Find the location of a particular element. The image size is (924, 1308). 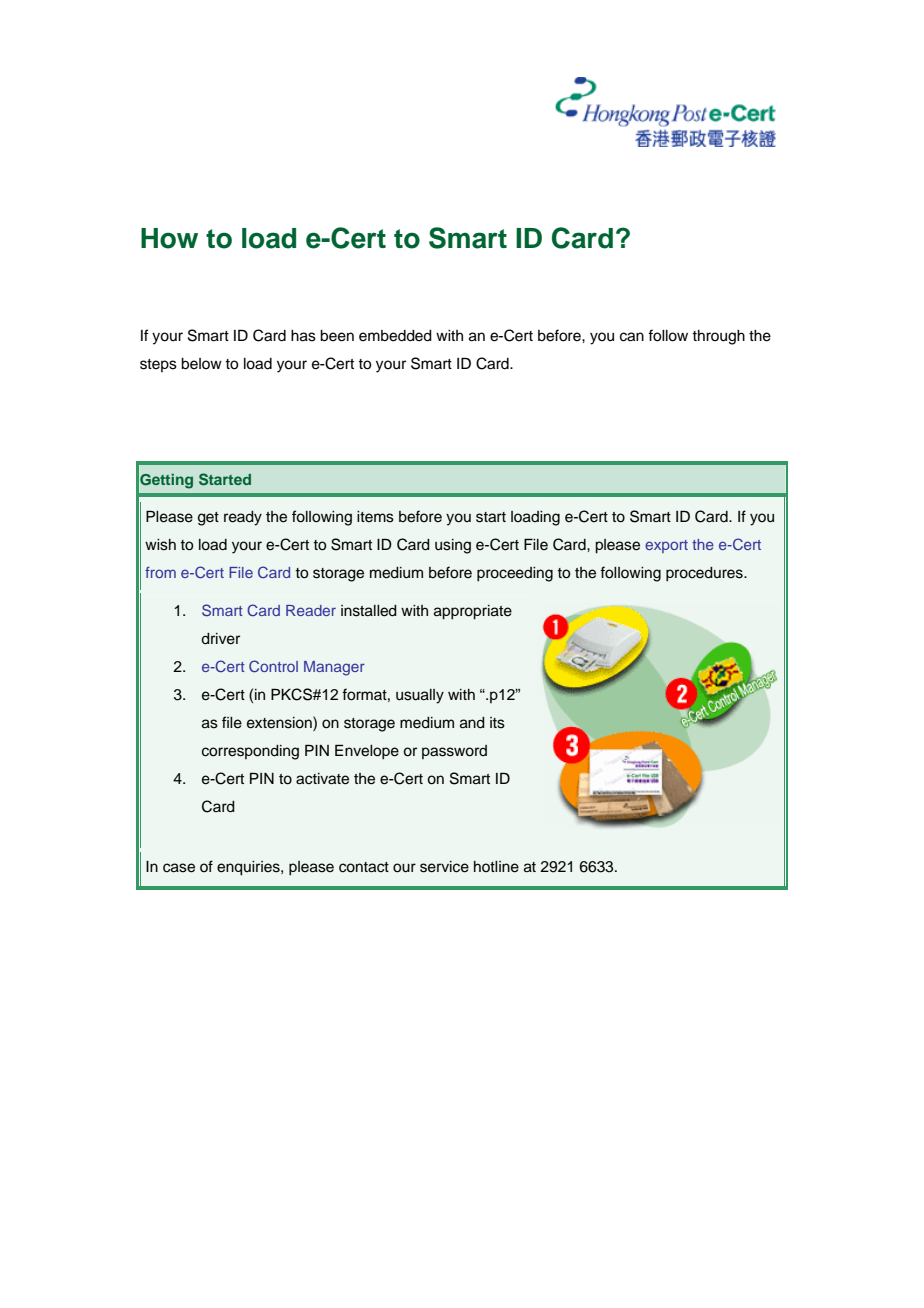

Control is located at coordinates (273, 666).
